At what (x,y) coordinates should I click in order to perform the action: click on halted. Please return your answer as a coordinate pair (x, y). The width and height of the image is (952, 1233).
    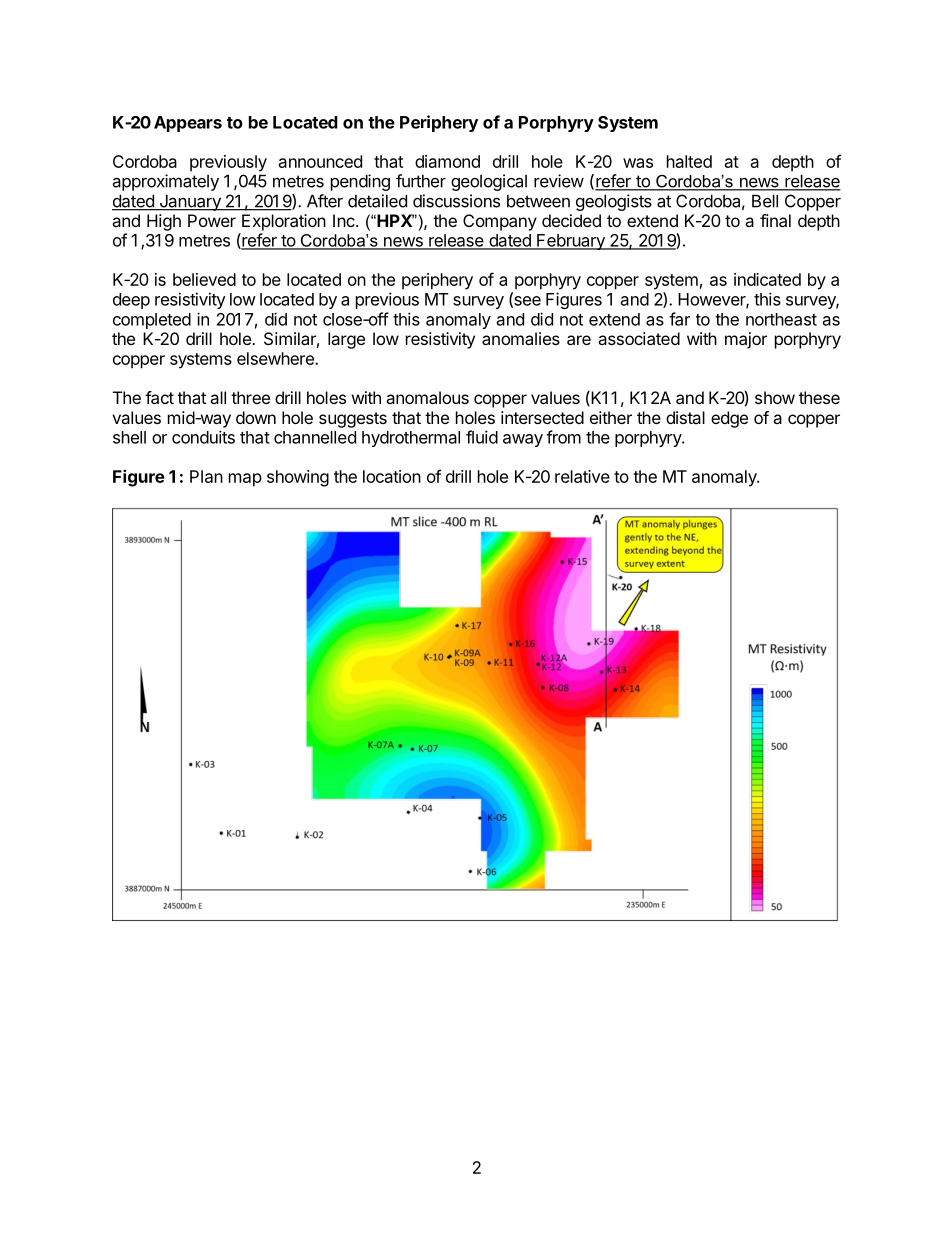
    Looking at the image, I should click on (689, 161).
